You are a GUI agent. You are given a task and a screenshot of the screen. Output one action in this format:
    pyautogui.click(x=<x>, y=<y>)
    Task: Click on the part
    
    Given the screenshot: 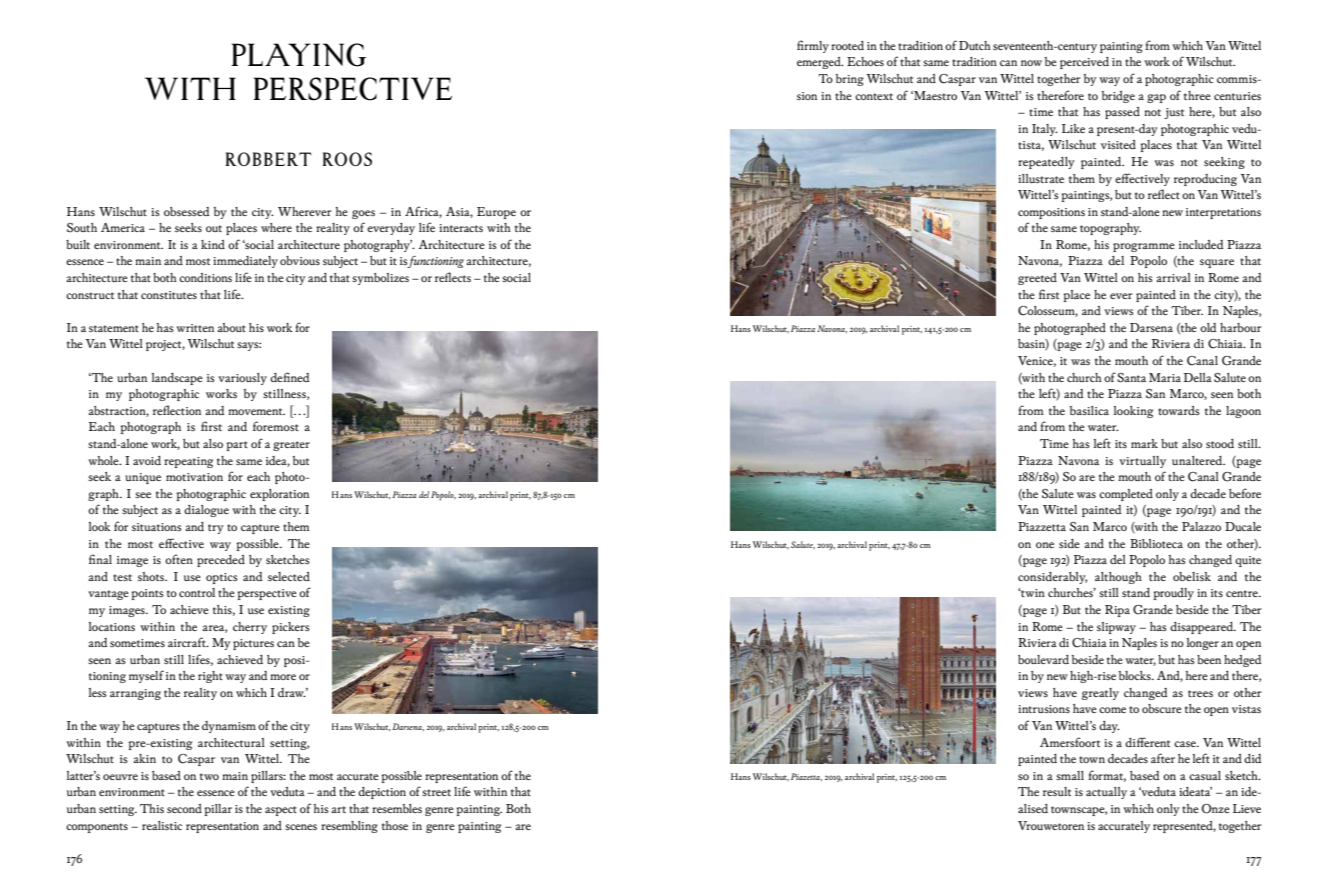 What is the action you would take?
    pyautogui.click(x=237, y=446)
